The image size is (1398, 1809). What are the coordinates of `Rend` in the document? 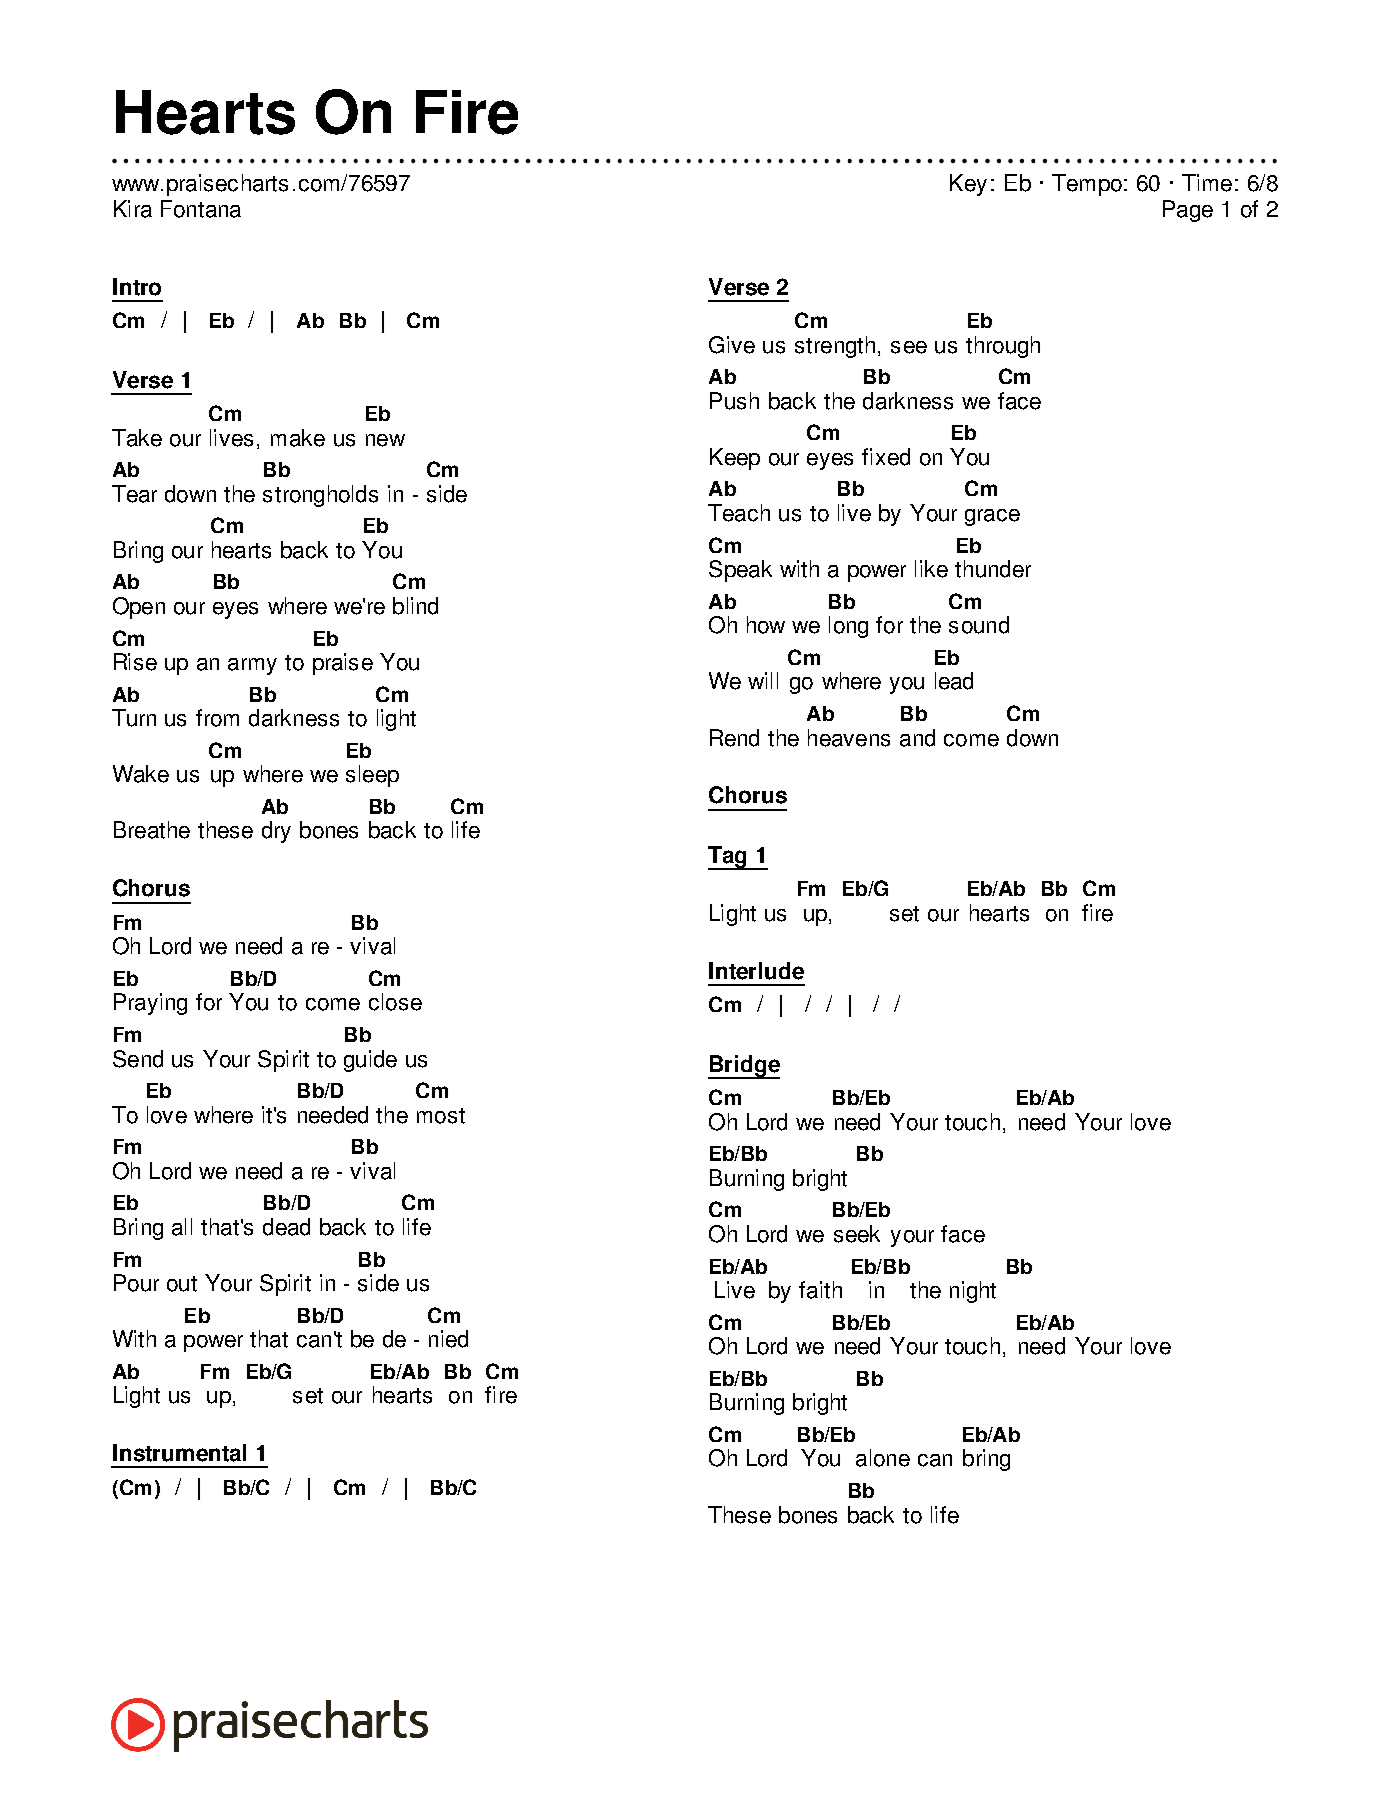 It's located at (734, 738).
